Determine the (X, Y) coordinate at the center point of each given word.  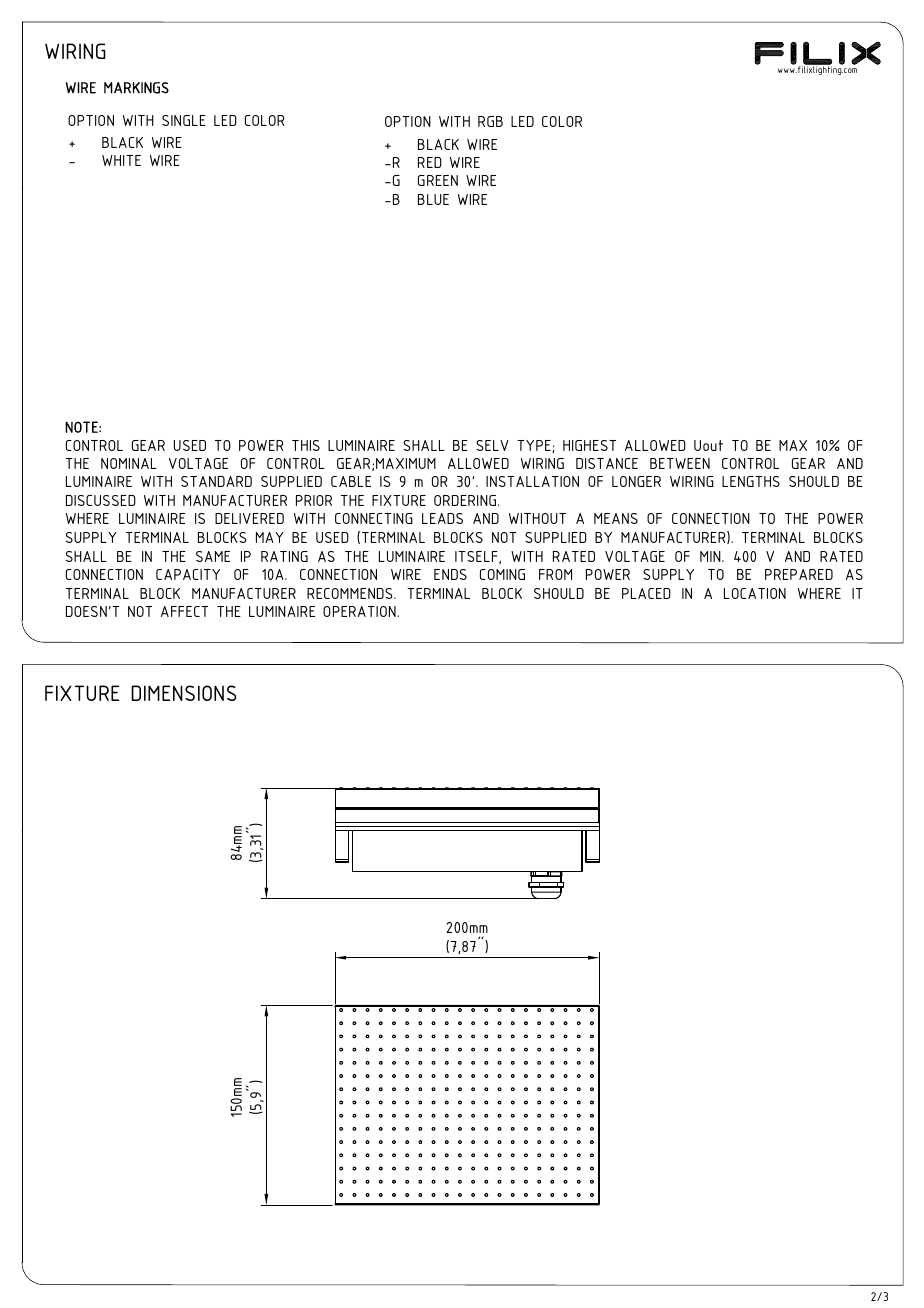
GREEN (438, 180)
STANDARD (216, 481)
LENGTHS (751, 481)
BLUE (433, 199)
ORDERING (466, 500)
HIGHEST (589, 445)
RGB (490, 121)
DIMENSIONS (184, 693)
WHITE (121, 160)
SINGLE (184, 120)
